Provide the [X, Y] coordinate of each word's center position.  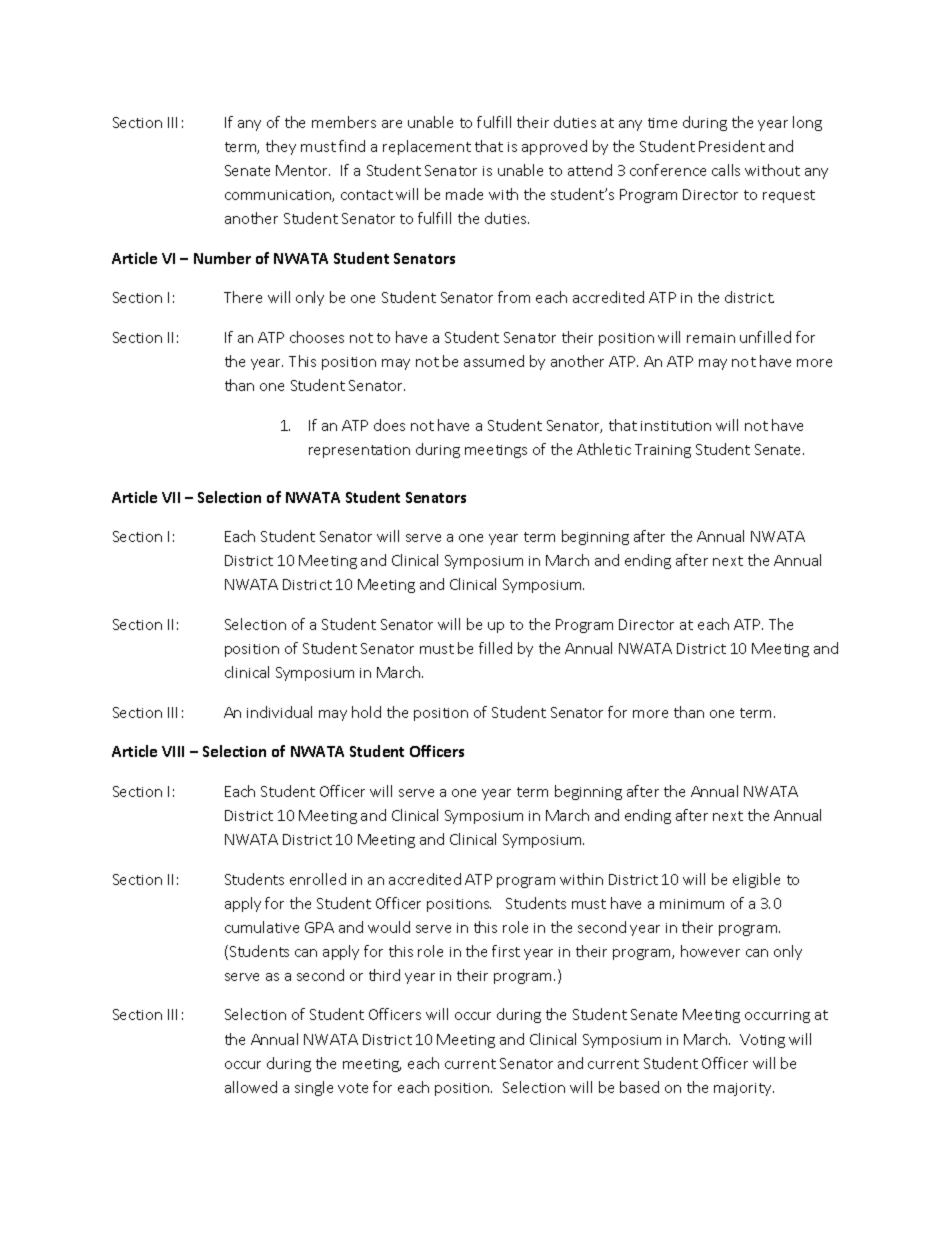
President [732, 146]
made [464, 194]
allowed [251, 1087]
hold [366, 712]
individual [279, 712]
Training [663, 451]
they [281, 147]
